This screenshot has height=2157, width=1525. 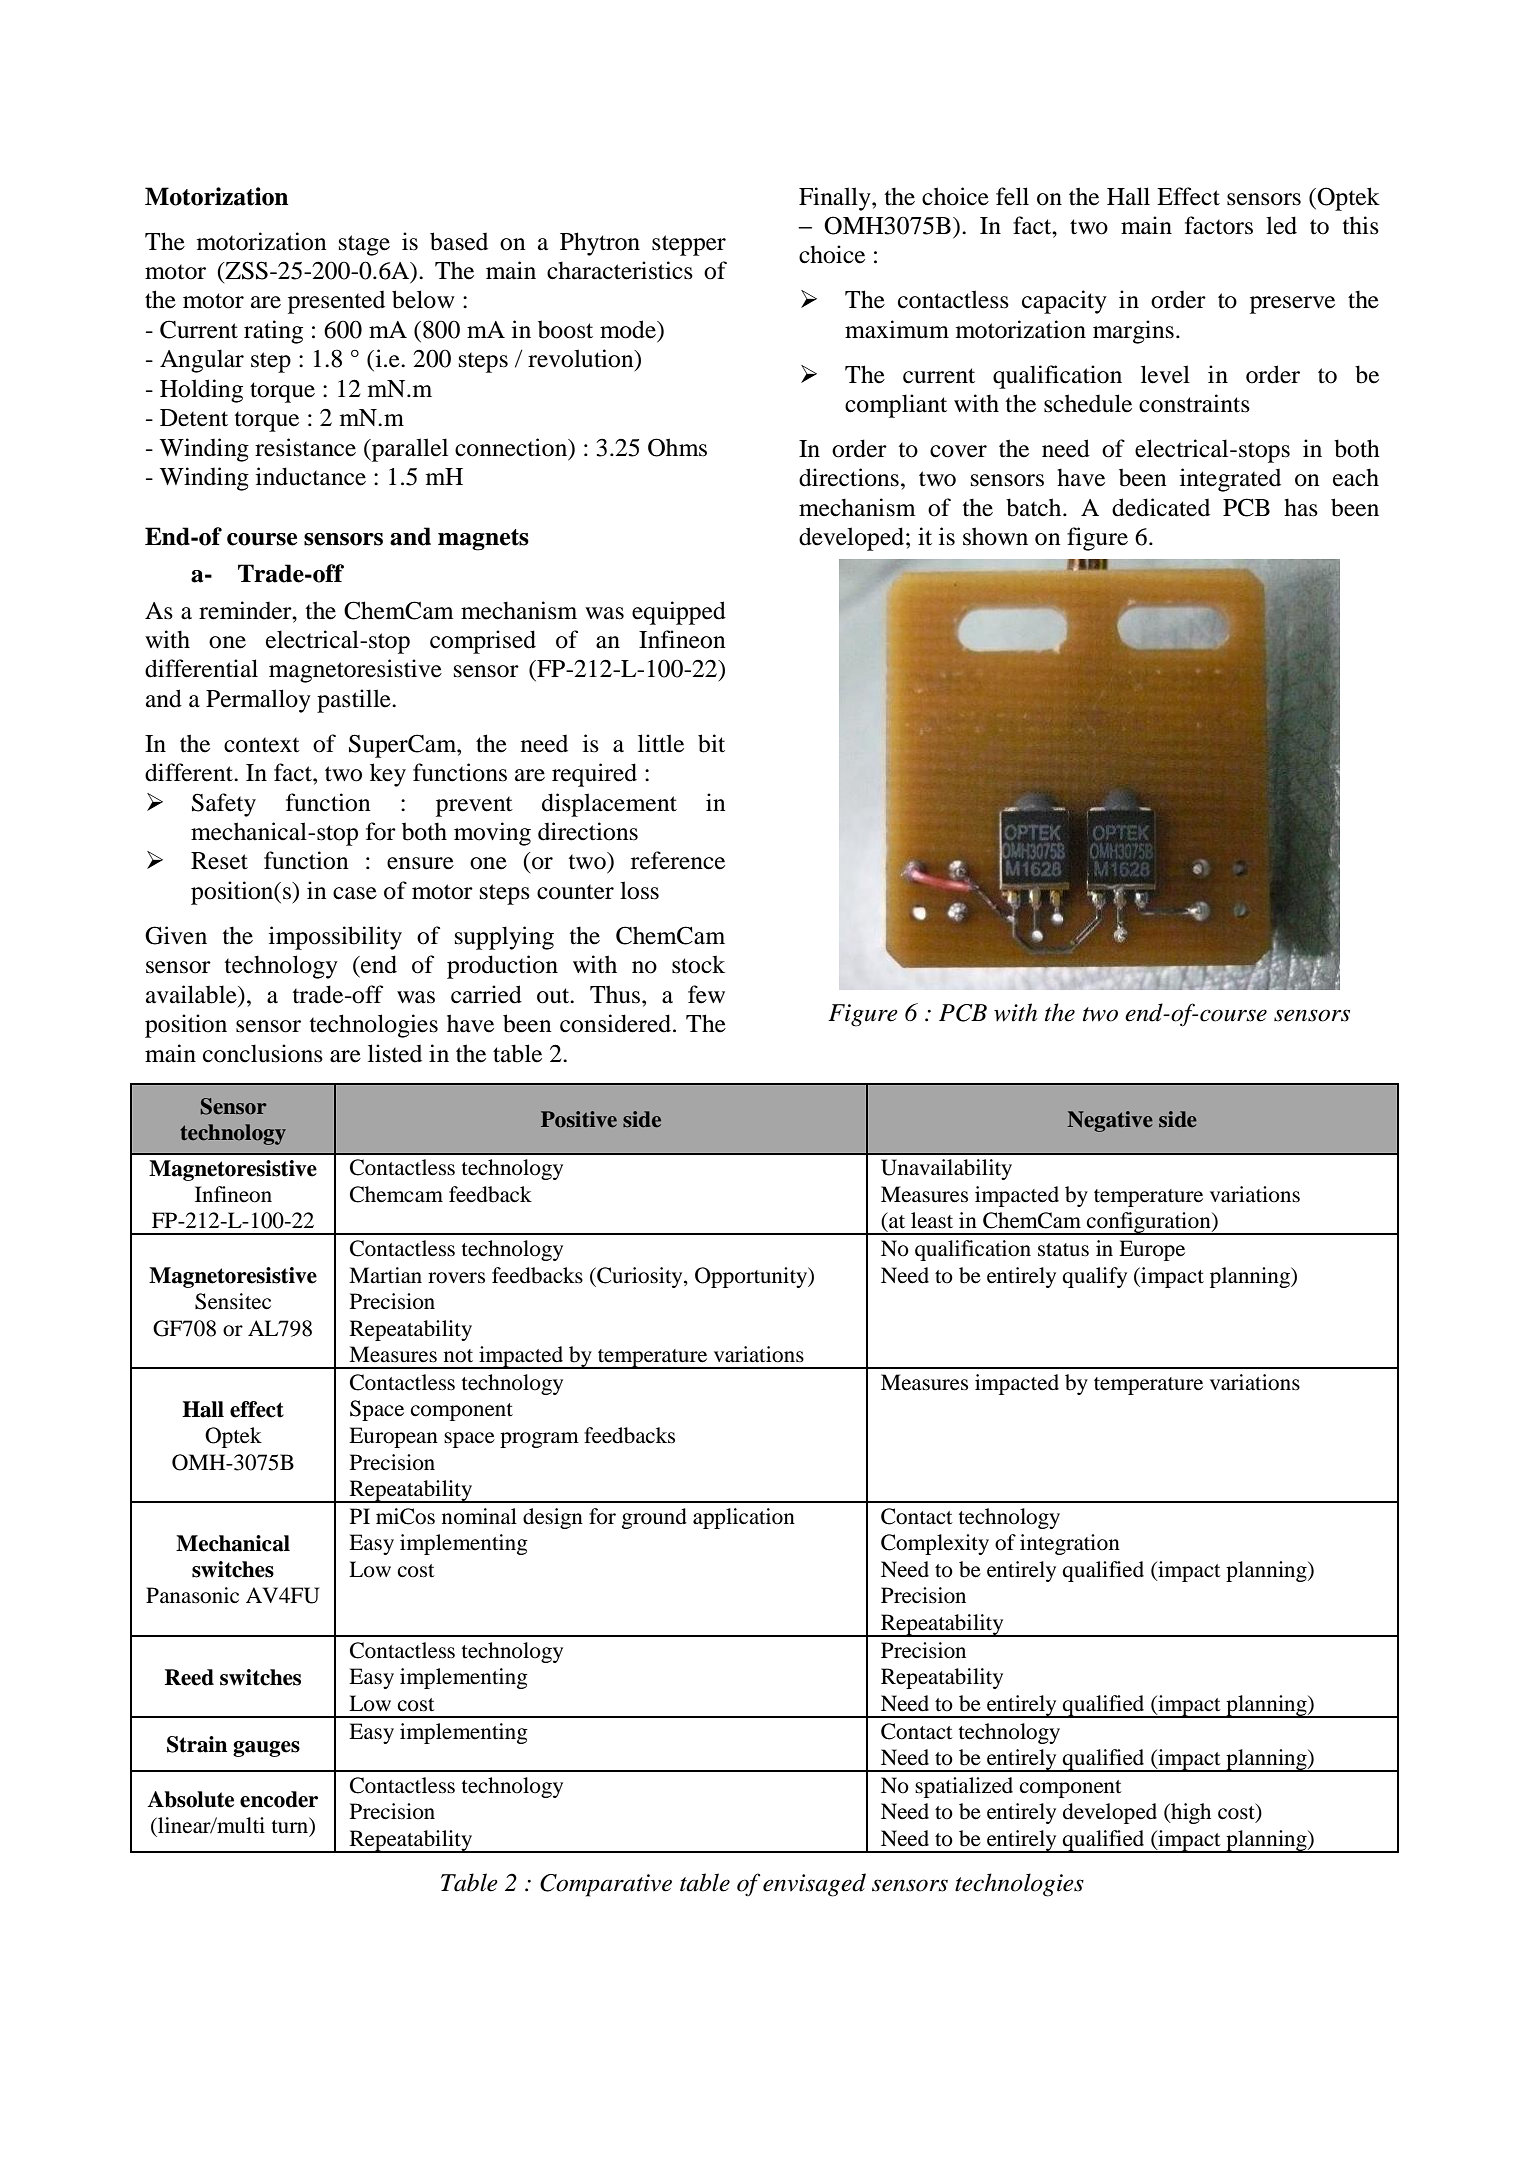 I want to click on led, so click(x=1281, y=225).
